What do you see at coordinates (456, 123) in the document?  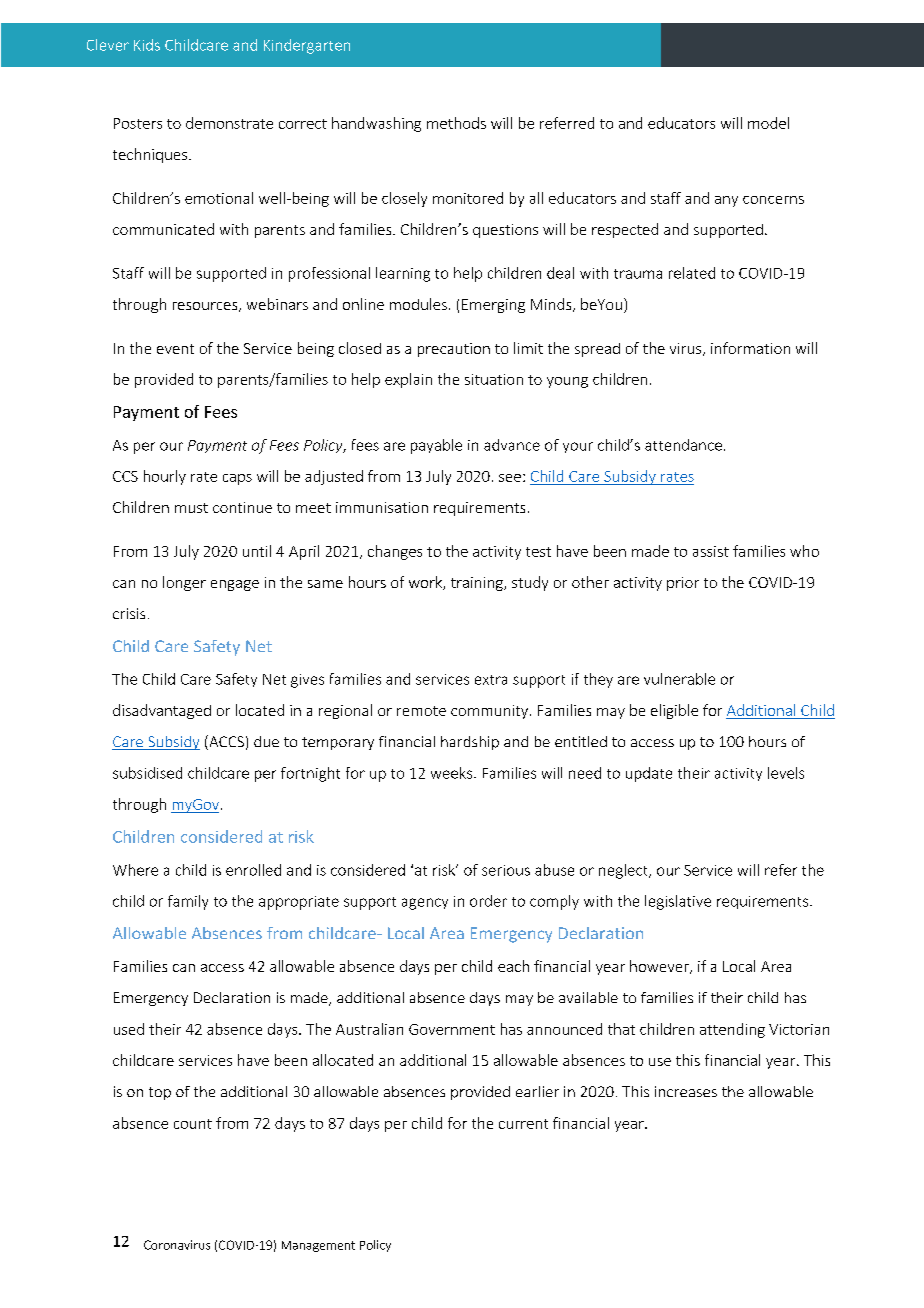 I see `methods` at bounding box center [456, 123].
